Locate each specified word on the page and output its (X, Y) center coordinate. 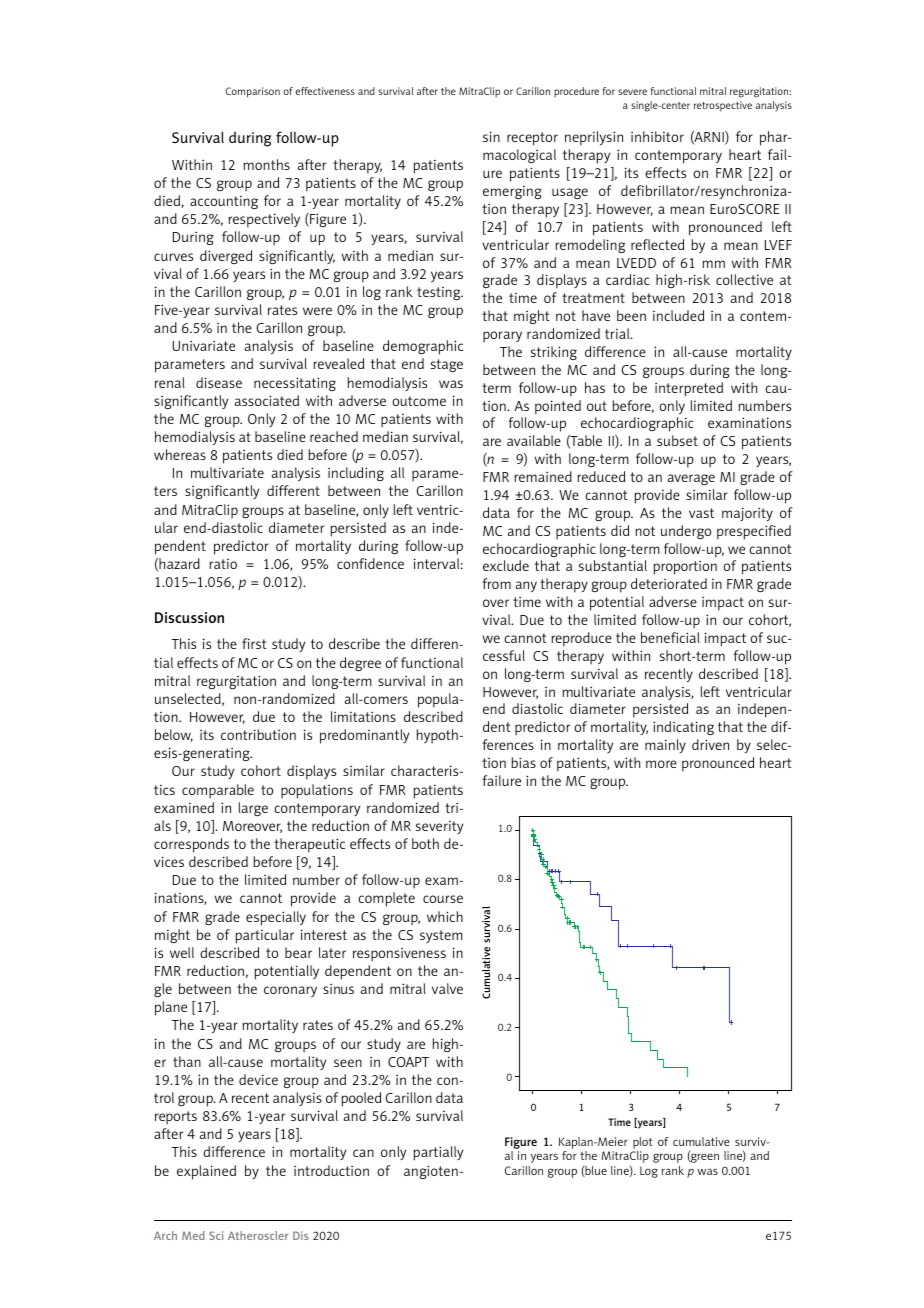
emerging (512, 192)
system (441, 936)
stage (447, 365)
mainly (665, 746)
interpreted (689, 389)
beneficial (670, 637)
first (254, 643)
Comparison (253, 92)
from (497, 583)
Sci (216, 1235)
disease (219, 382)
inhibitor (657, 136)
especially (276, 918)
